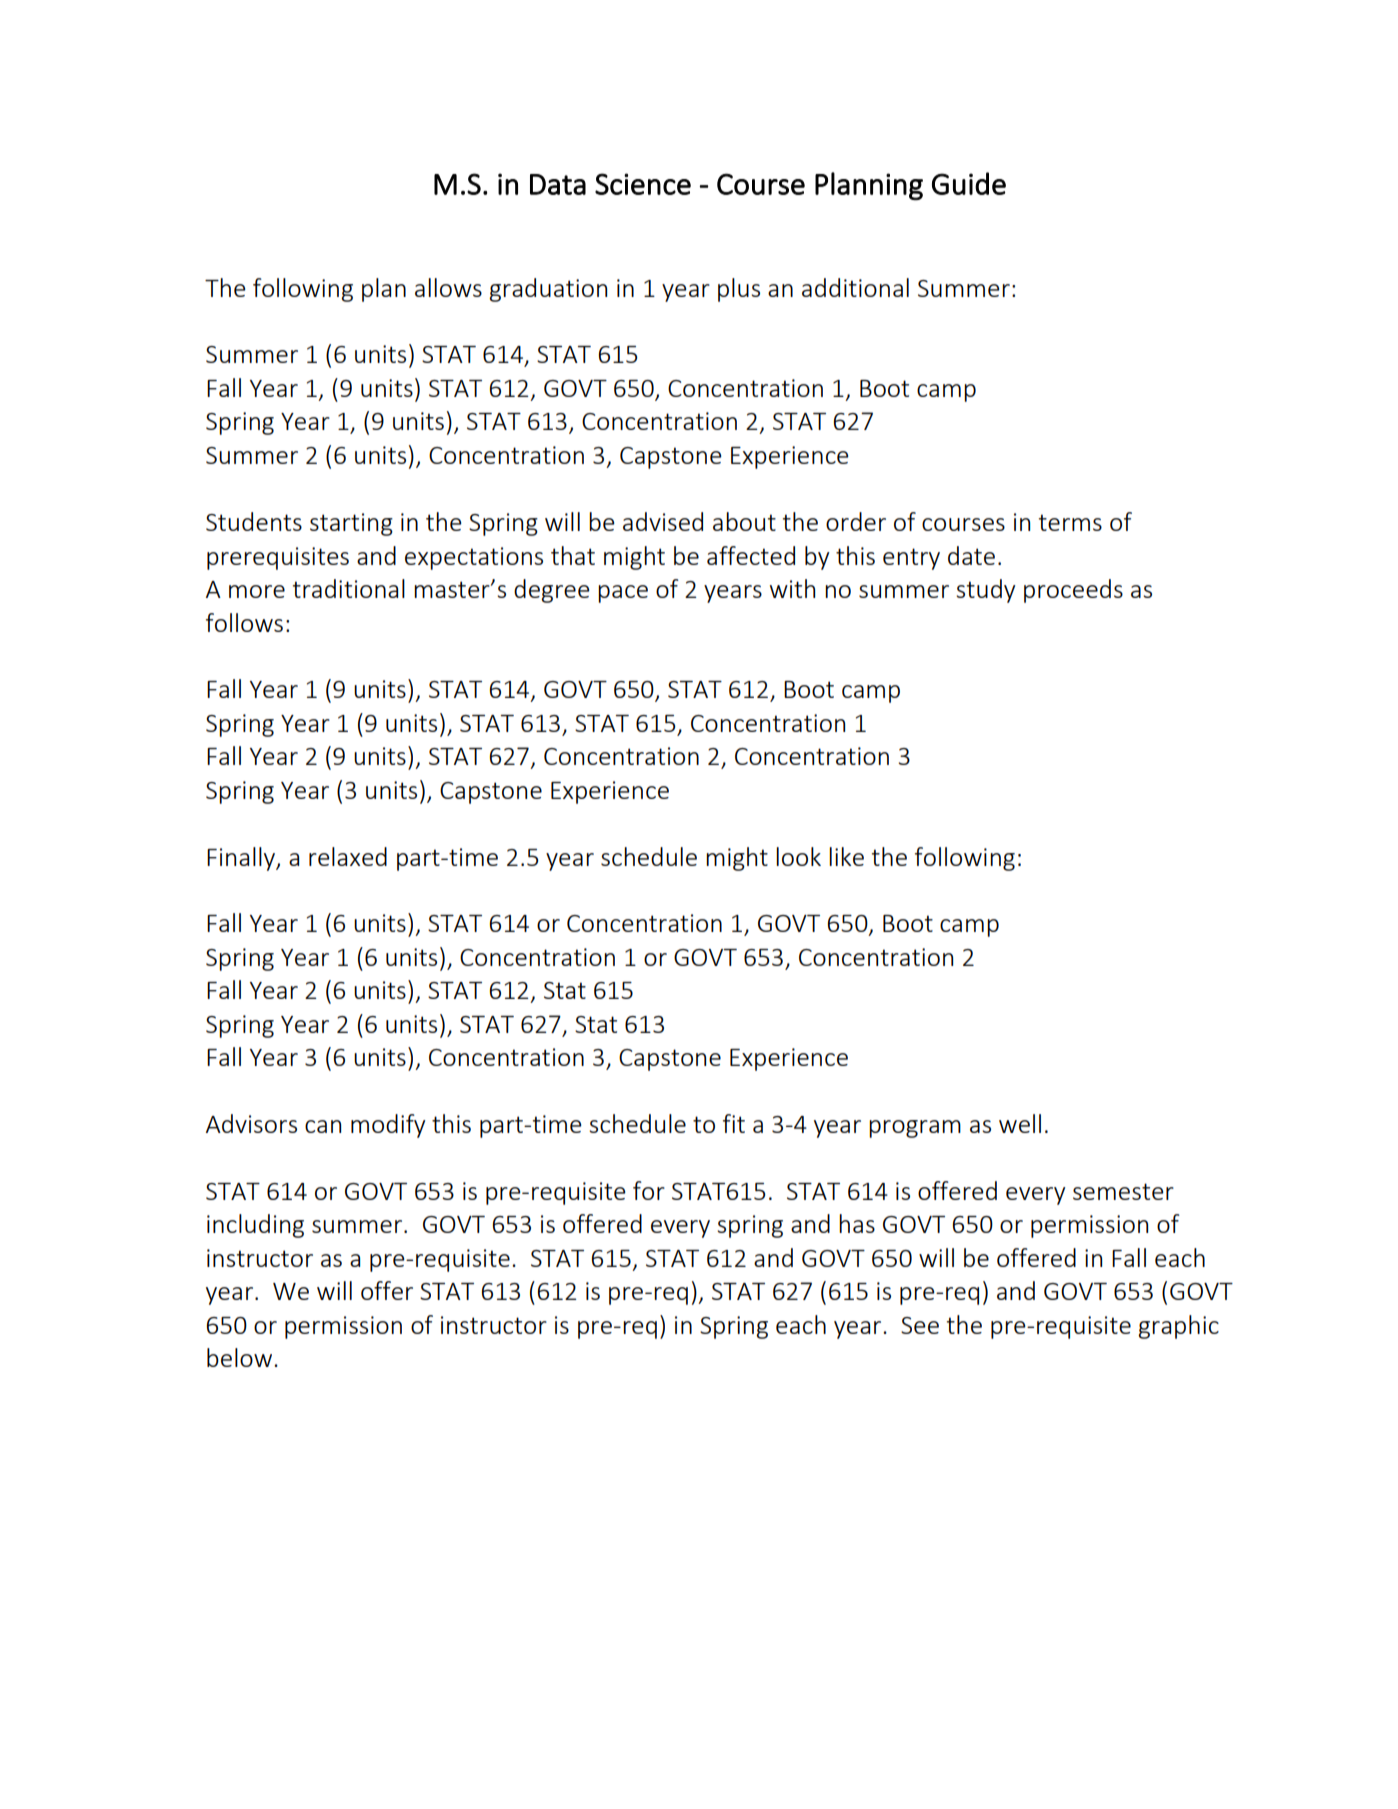  What do you see at coordinates (1070, 522) in the screenshot?
I see `terms` at bounding box center [1070, 522].
